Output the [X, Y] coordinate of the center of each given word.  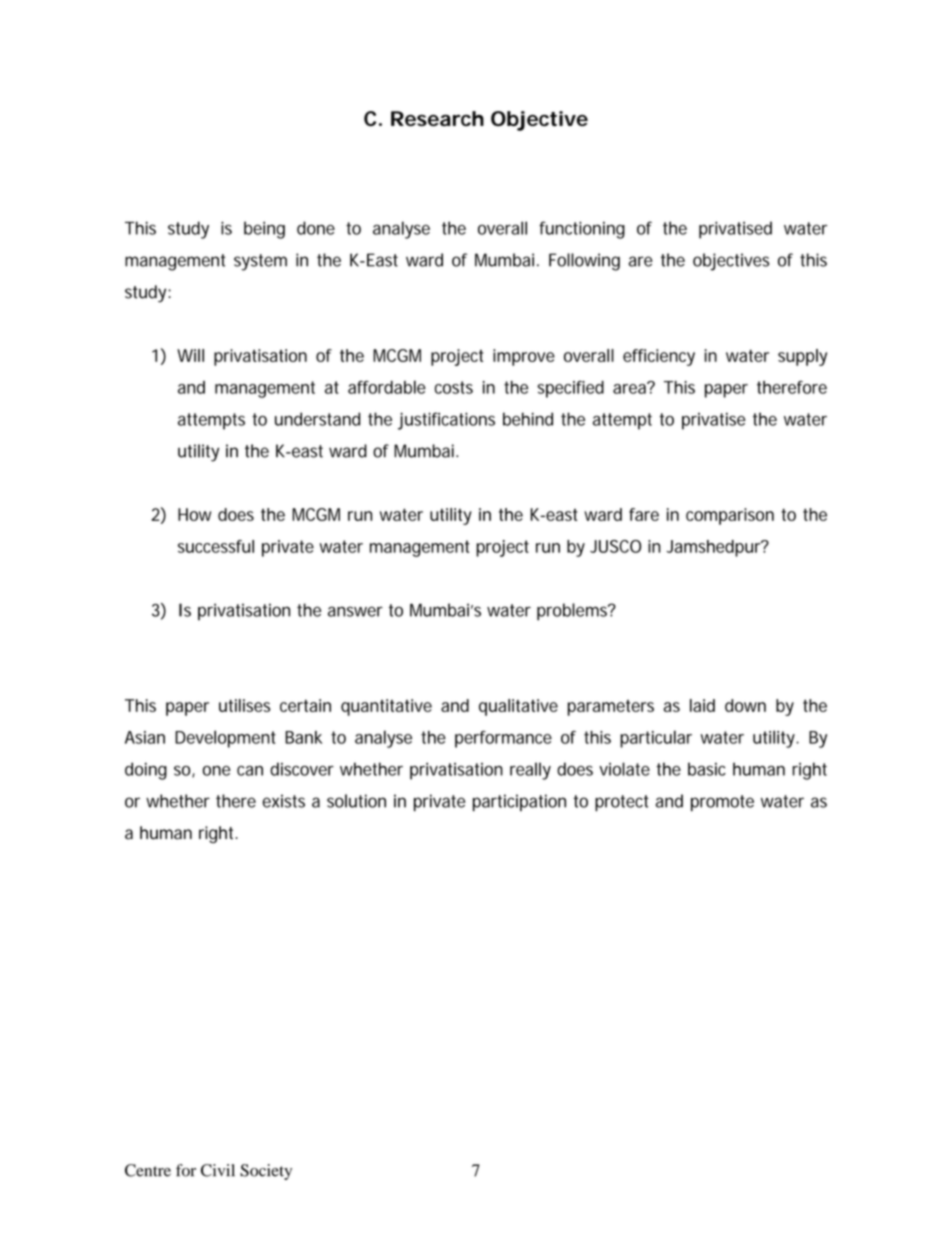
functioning [582, 230]
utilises [244, 705]
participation [519, 802]
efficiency [659, 357]
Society [266, 1172]
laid [702, 705]
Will [190, 355]
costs [454, 387]
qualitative [518, 707]
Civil [218, 1170]
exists [283, 801]
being [264, 230]
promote [722, 803]
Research [437, 118]
